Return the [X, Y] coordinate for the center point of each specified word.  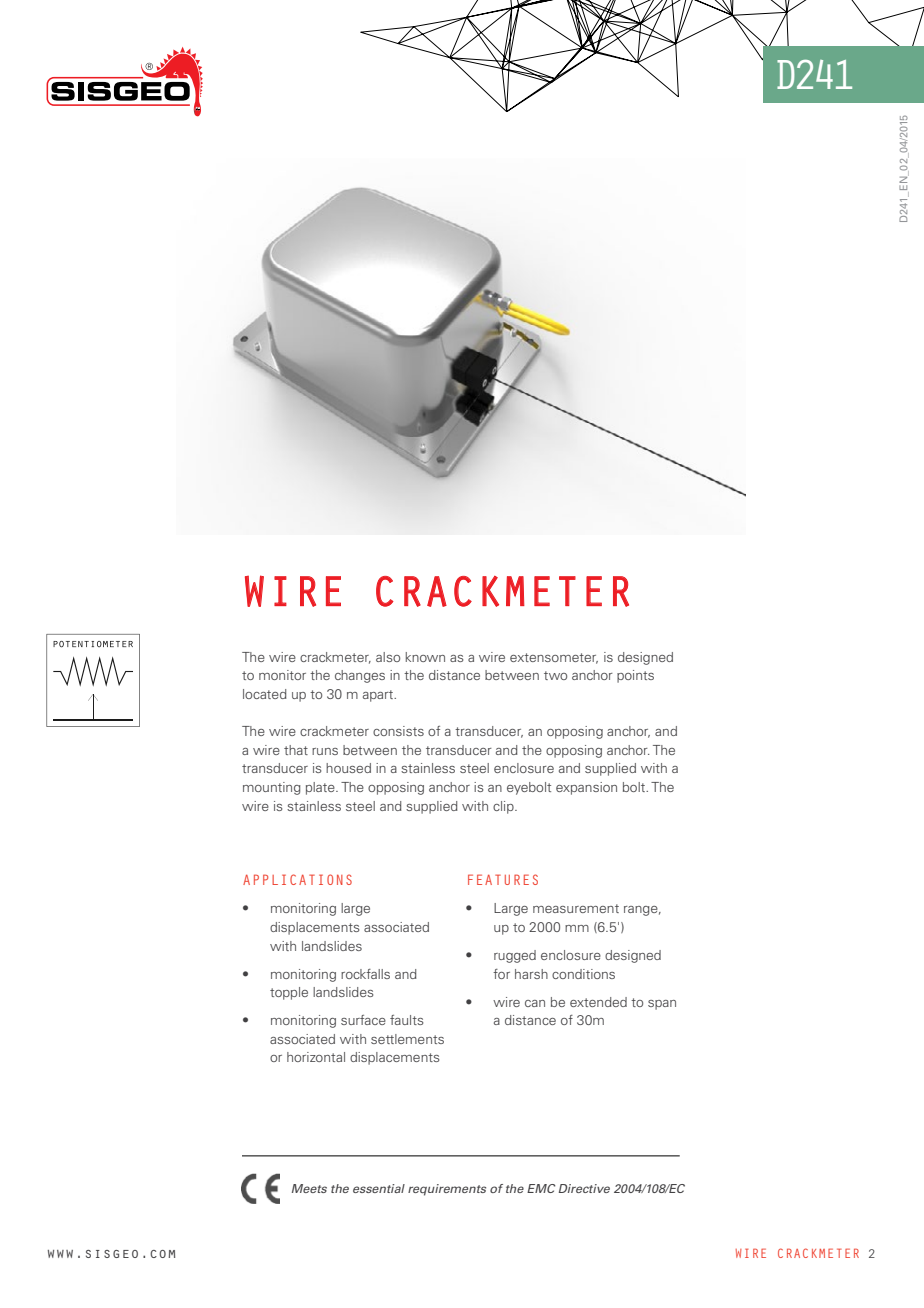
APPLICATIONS [297, 879]
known [425, 657]
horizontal [316, 1057]
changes [360, 676]
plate [321, 788]
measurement [576, 908]
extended [598, 1002]
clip [504, 807]
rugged [515, 956]
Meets [309, 1188]
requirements [447, 1190]
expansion [586, 788]
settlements [407, 1039]
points [635, 676]
